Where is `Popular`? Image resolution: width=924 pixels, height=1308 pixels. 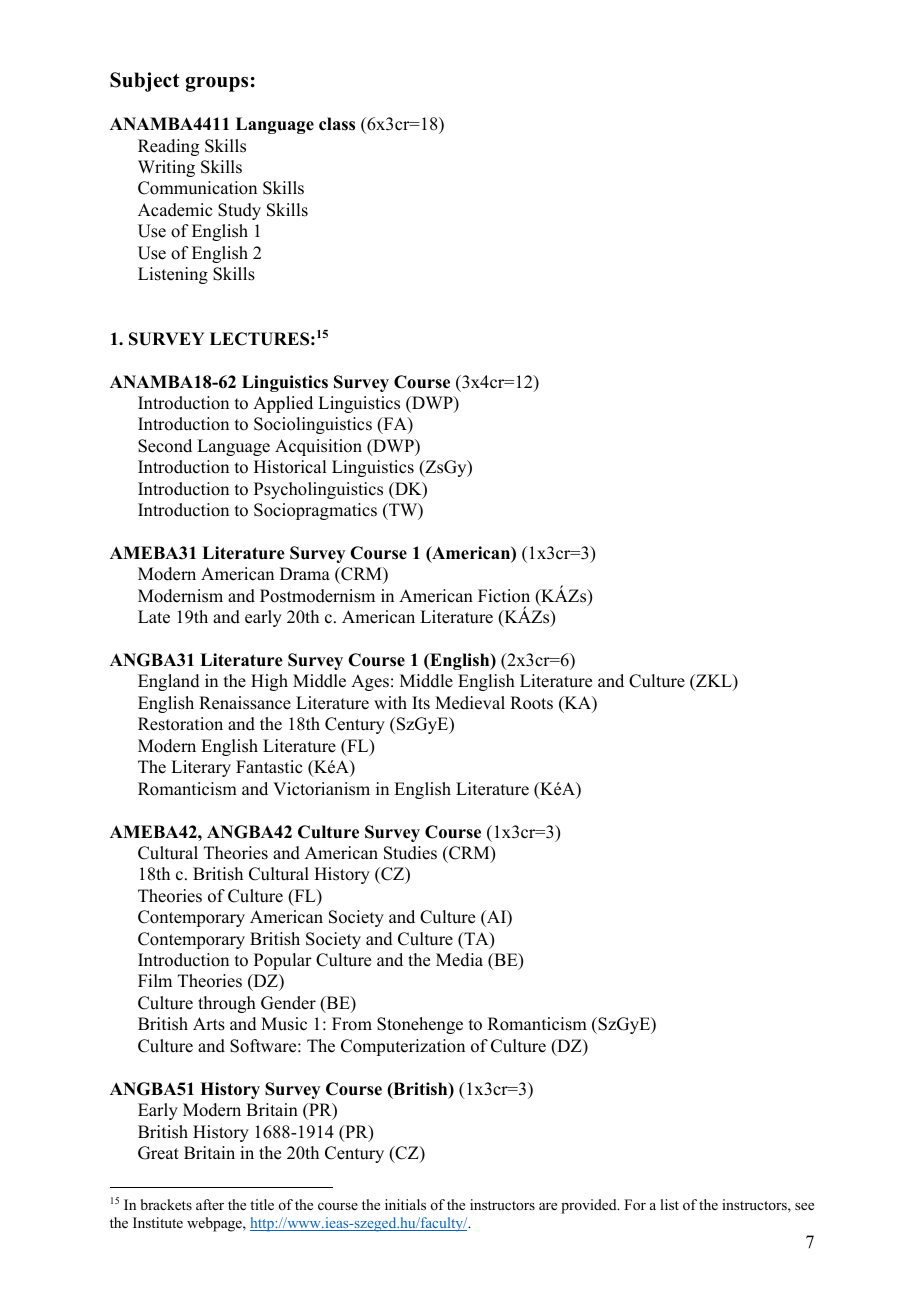
Popular is located at coordinates (283, 961).
